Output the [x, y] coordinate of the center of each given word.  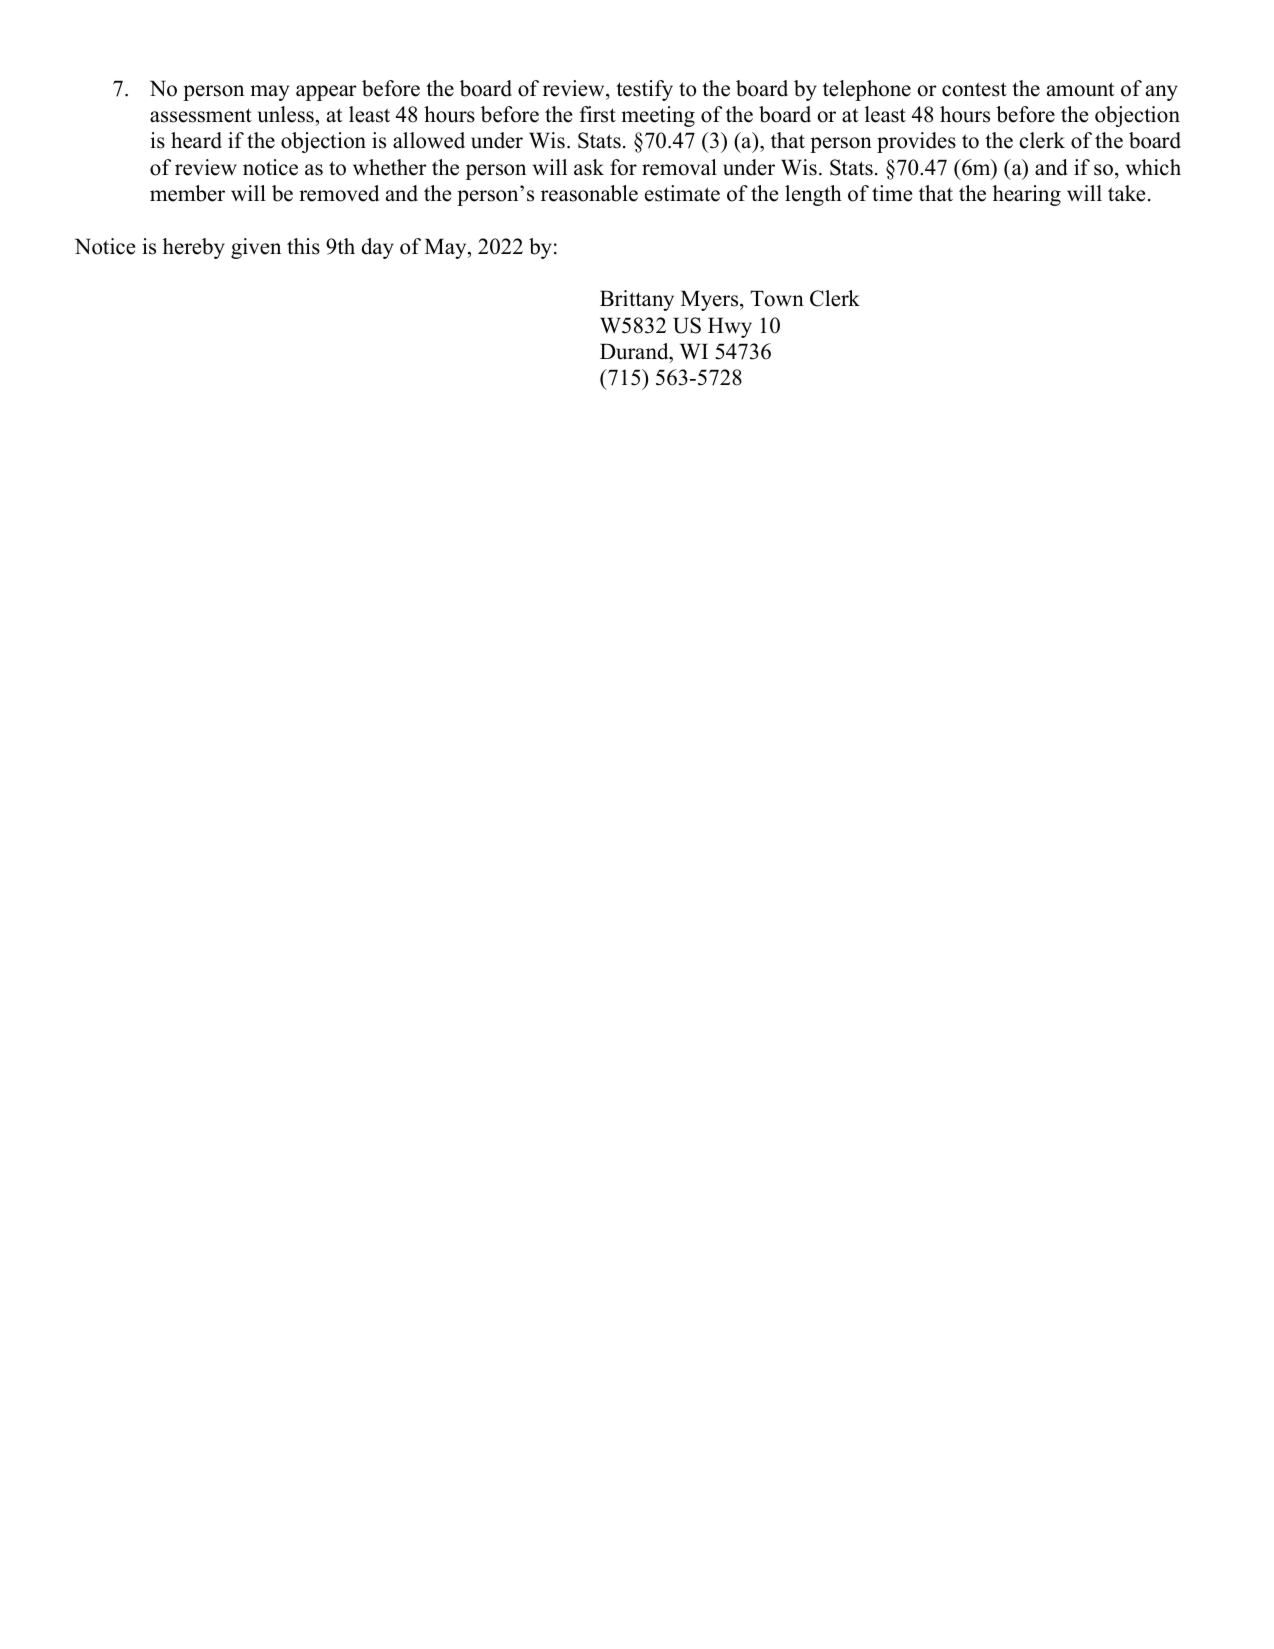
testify [644, 90]
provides [916, 142]
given [256, 248]
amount [1080, 89]
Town [777, 298]
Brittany [637, 300]
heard [196, 140]
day [377, 248]
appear [326, 93]
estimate [682, 193]
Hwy [730, 327]
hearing [1027, 195]
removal [679, 167]
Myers [711, 300]
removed [339, 193]
